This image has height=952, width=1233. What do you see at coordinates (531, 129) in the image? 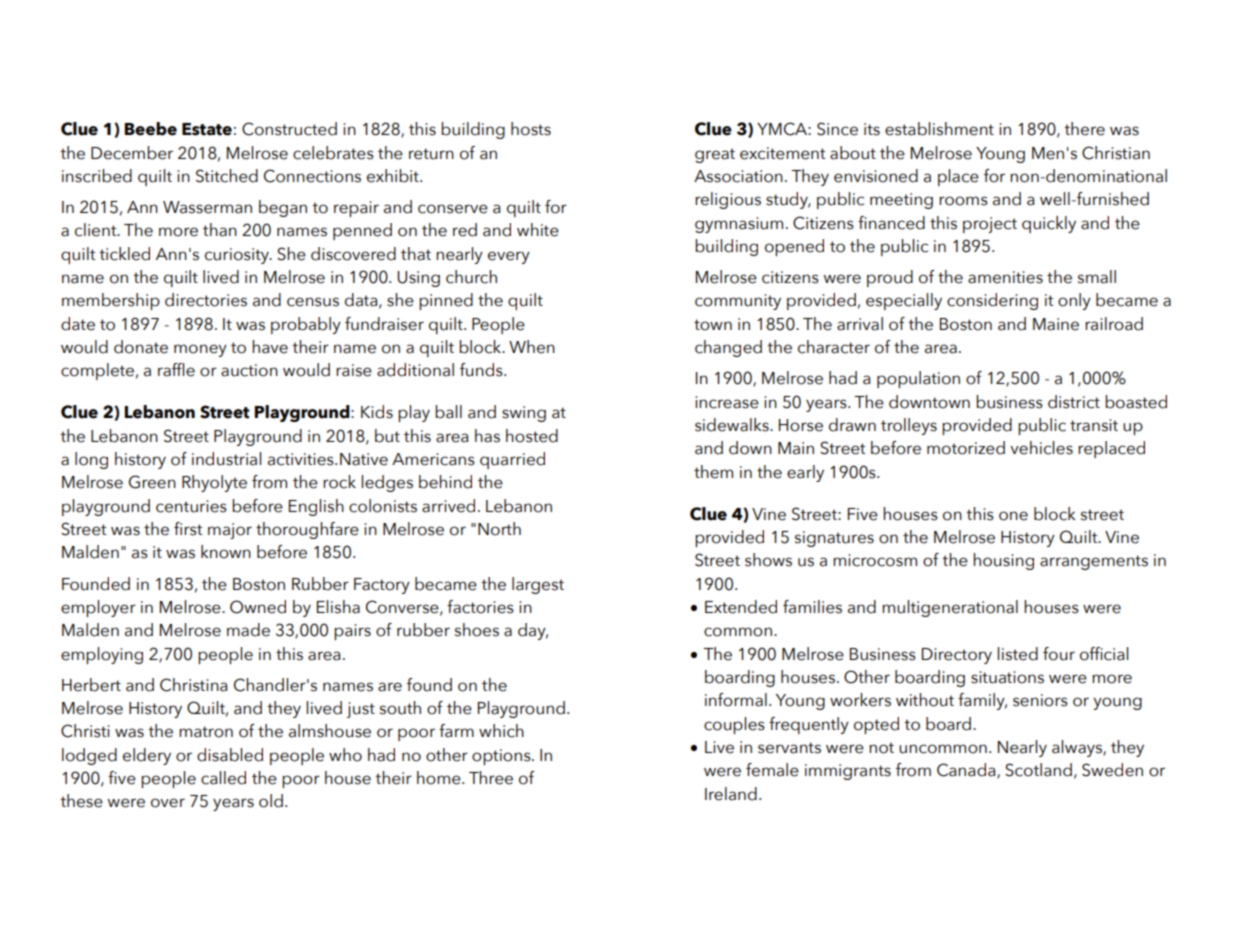
I see `hosts` at bounding box center [531, 129].
